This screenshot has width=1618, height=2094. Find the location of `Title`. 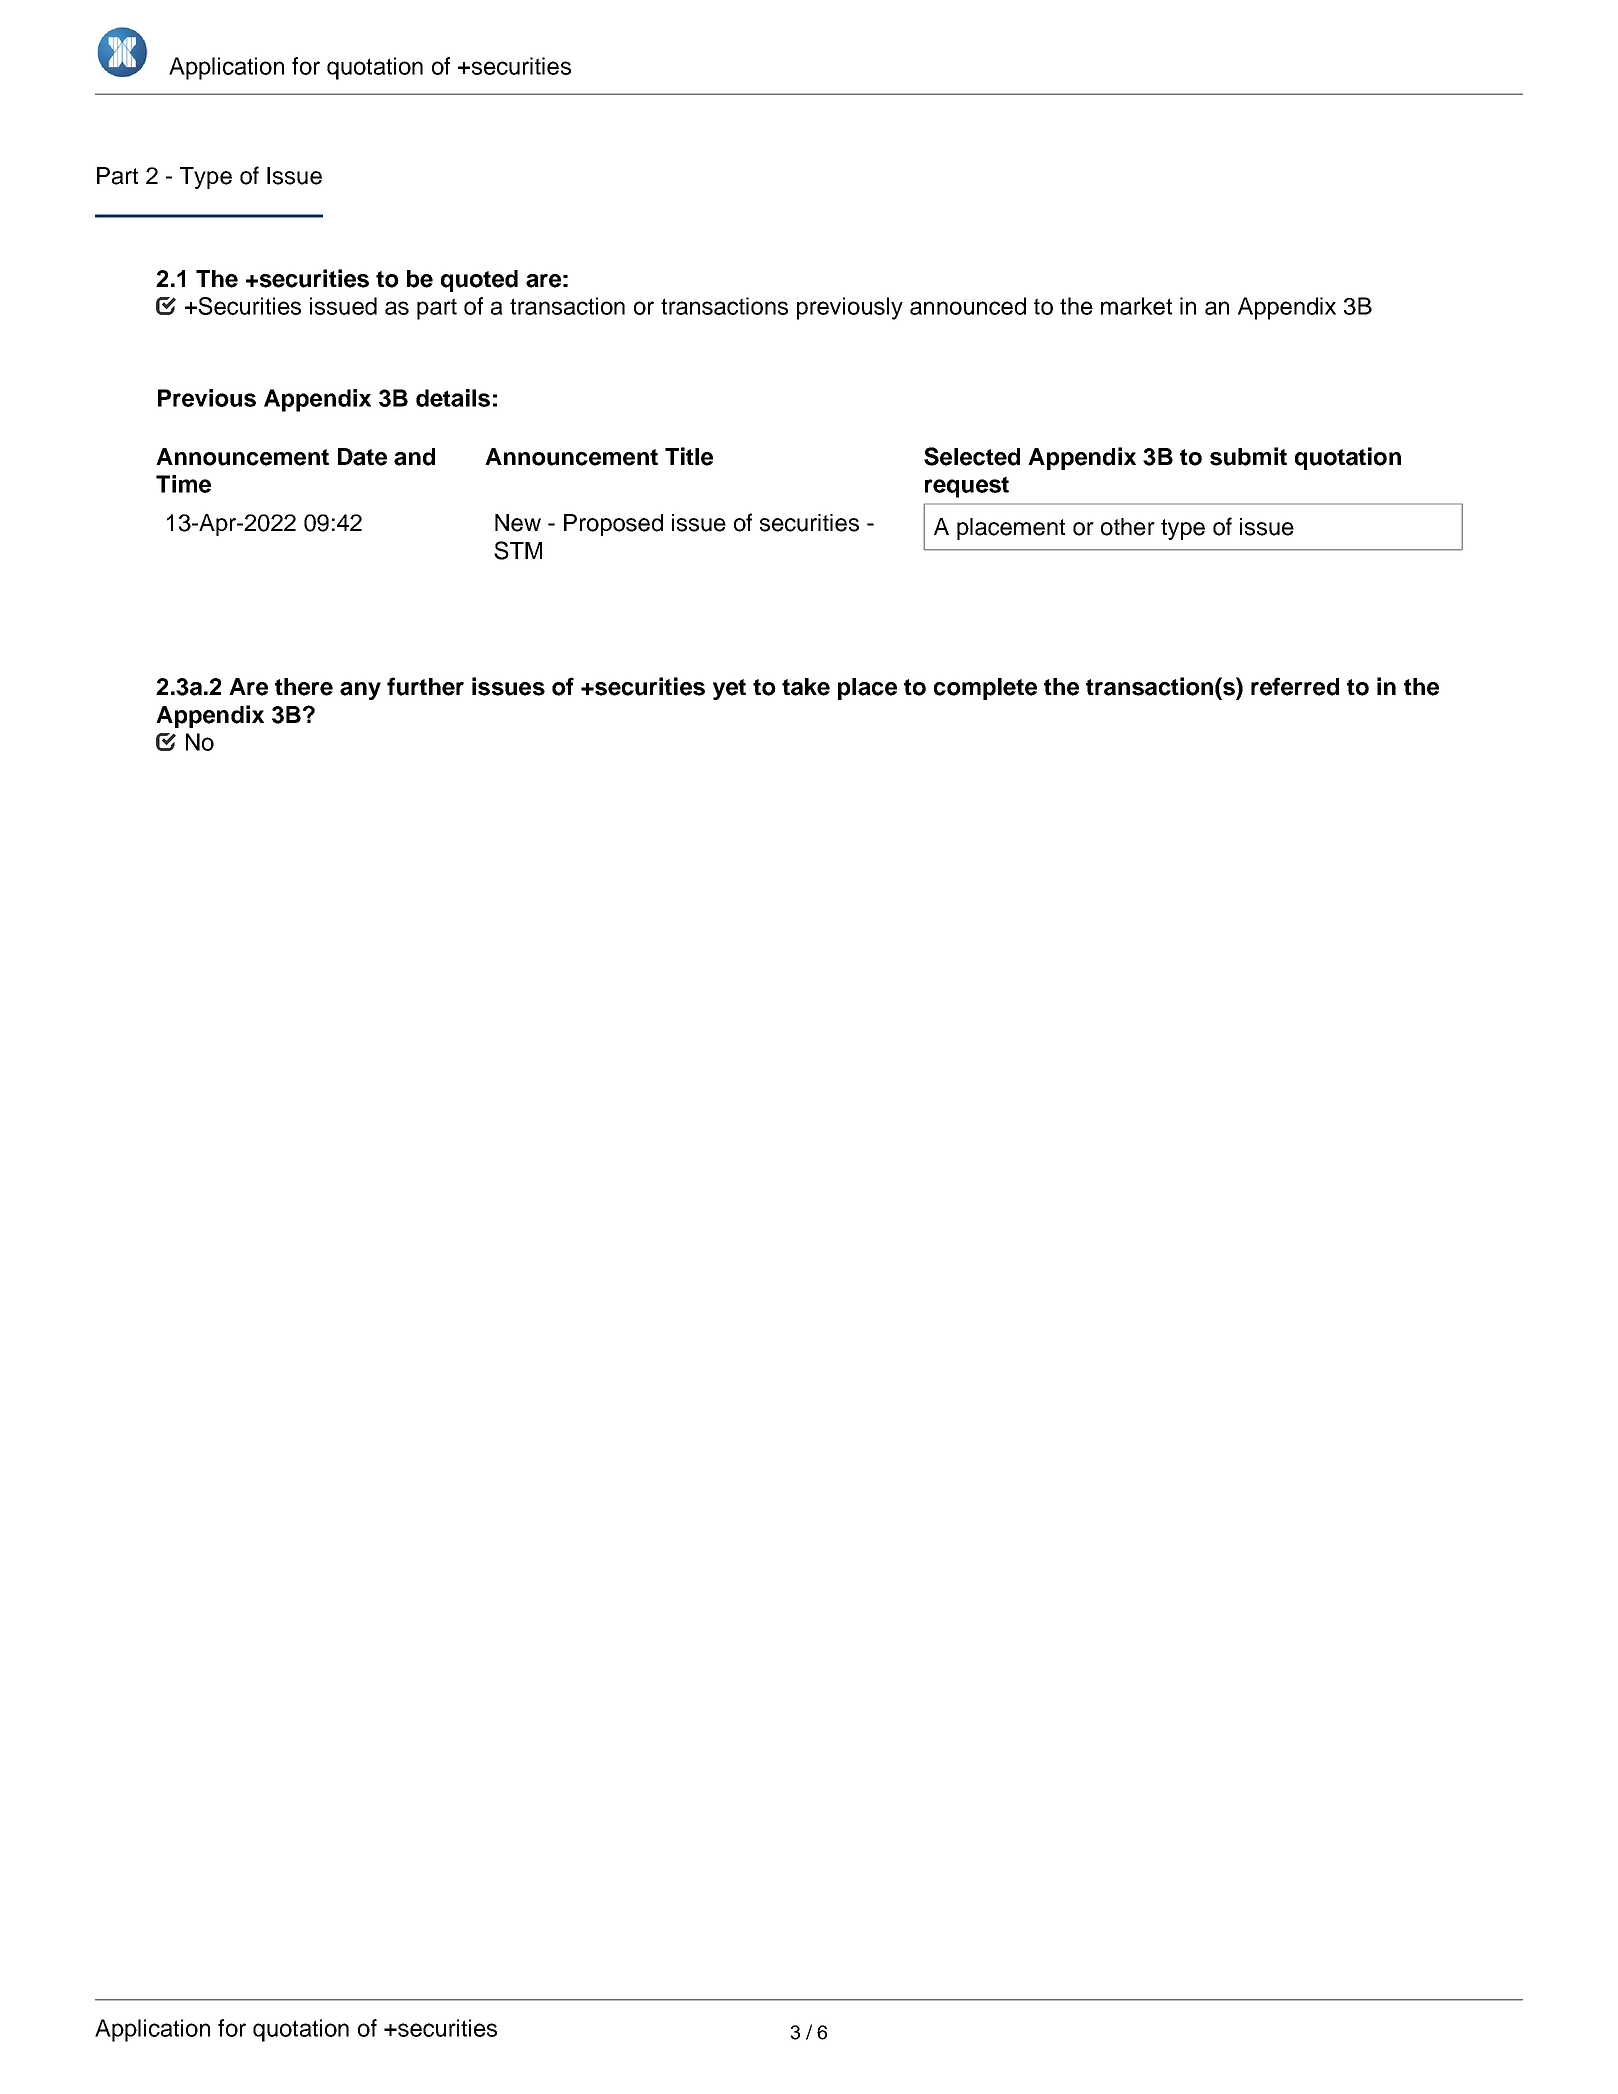

Title is located at coordinates (689, 456).
